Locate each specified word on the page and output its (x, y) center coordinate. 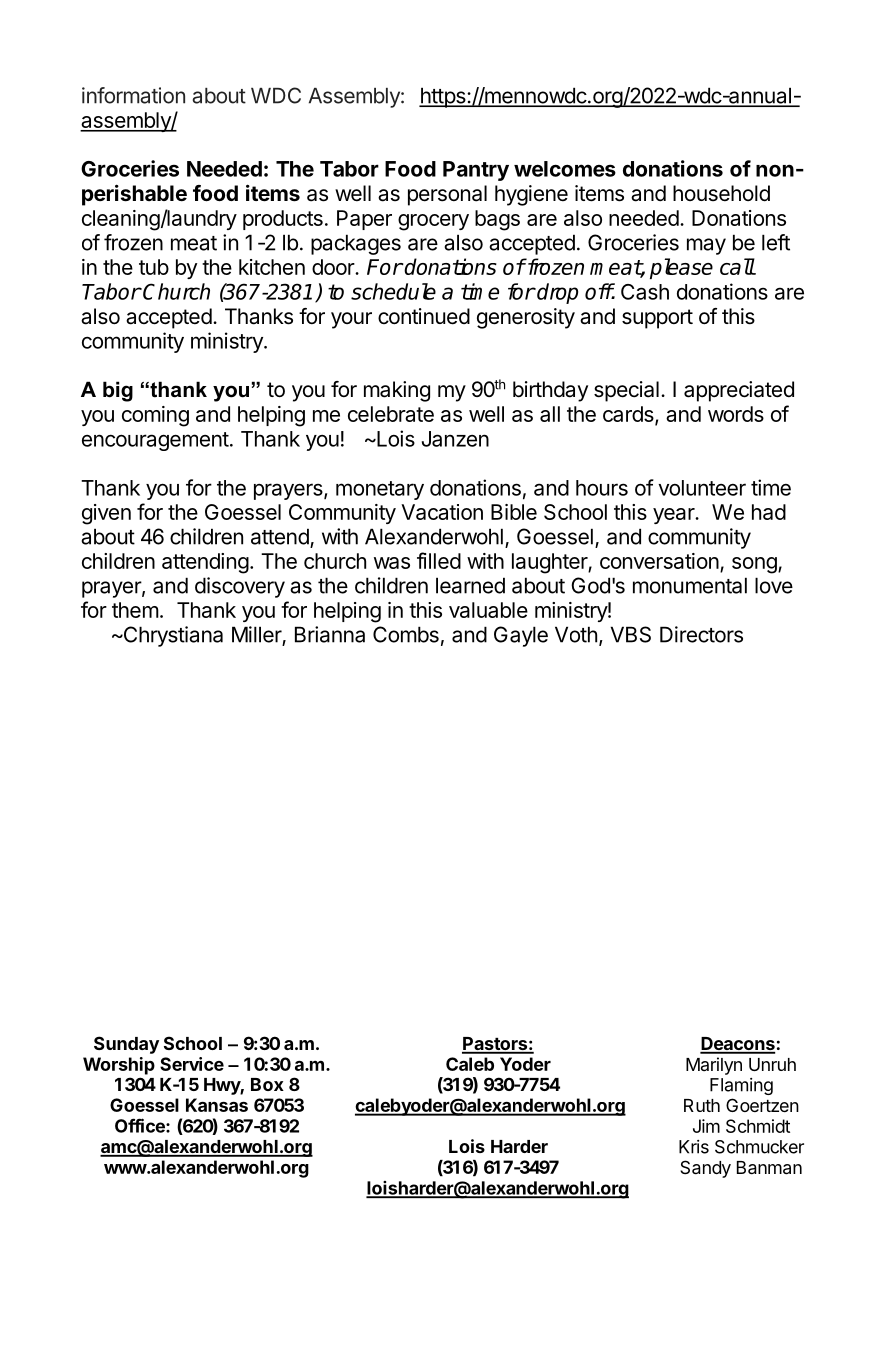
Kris (694, 1147)
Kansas (217, 1105)
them (135, 610)
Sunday (126, 1045)
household (721, 193)
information (133, 95)
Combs (406, 634)
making (397, 391)
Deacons (738, 1045)
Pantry (476, 171)
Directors (701, 634)
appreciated (739, 391)
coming (155, 416)
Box (267, 1084)
